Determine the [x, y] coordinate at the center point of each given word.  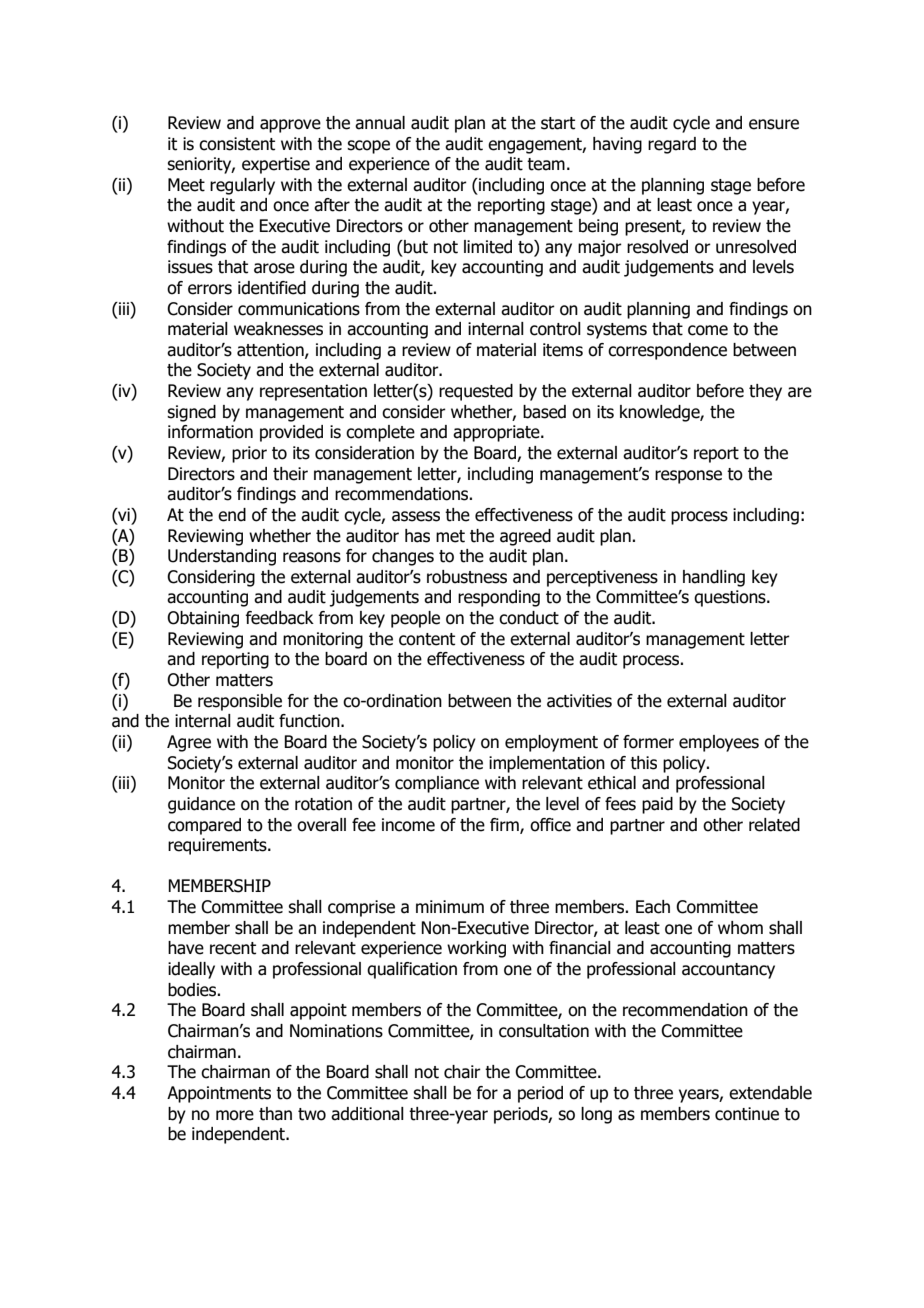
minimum [450, 907]
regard [672, 145]
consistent [237, 144]
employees [719, 743]
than [275, 1114]
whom [740, 928]
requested [476, 392]
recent [233, 948]
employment [551, 743]
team [546, 164]
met [450, 536]
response [688, 477]
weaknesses [278, 329]
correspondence [667, 351]
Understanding [222, 557]
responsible [240, 702]
